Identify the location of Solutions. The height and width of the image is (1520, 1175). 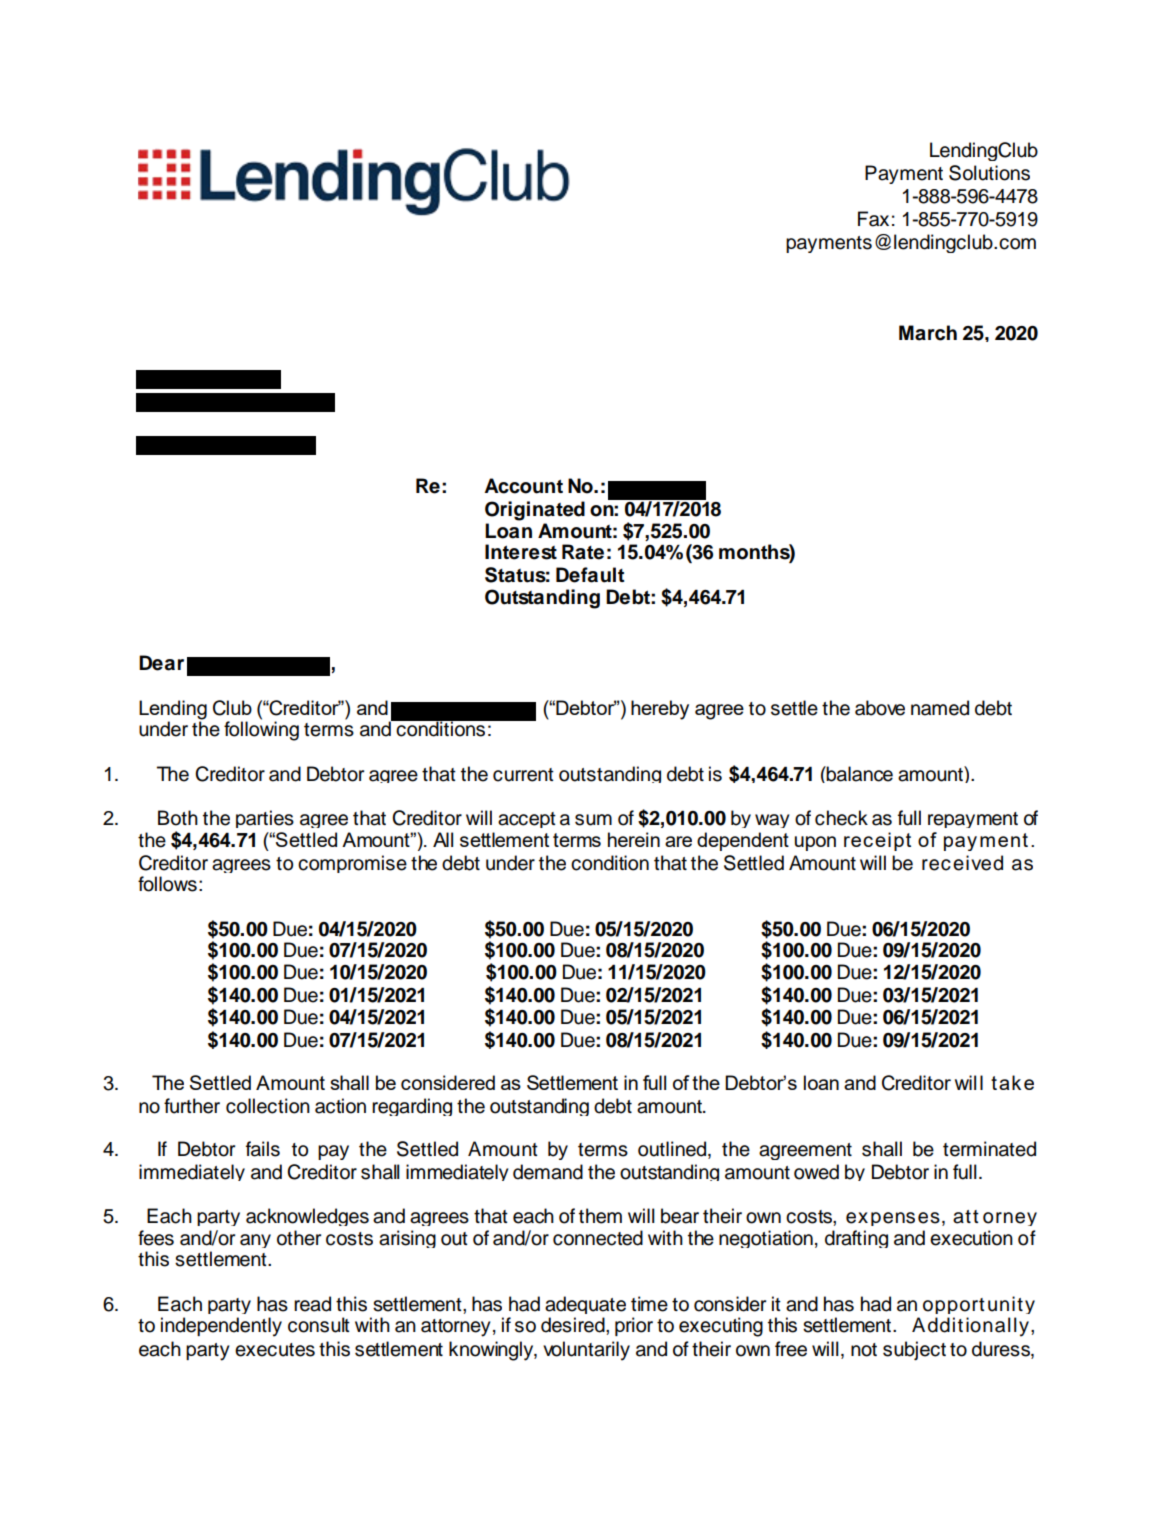
(989, 173).
